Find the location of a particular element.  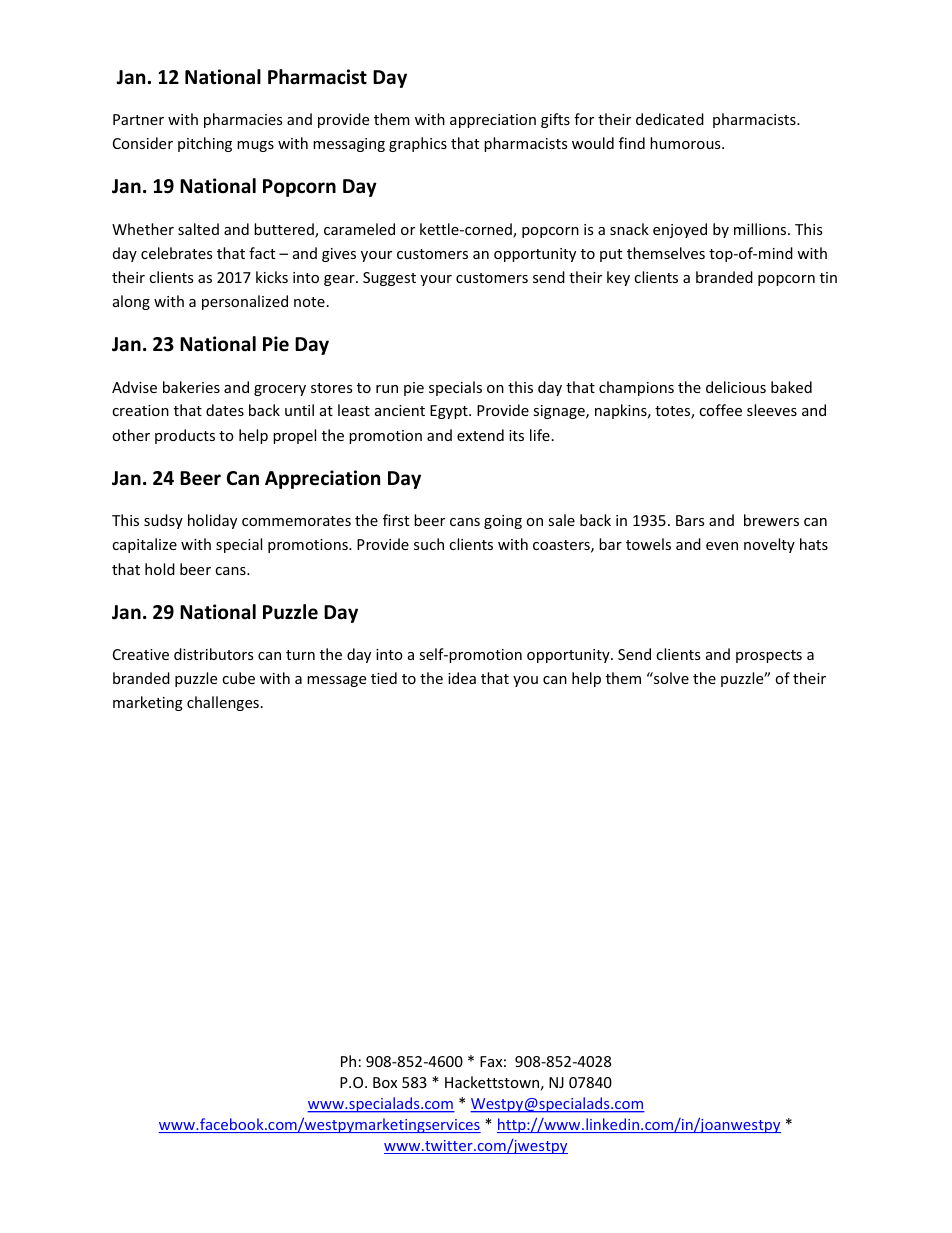

pitching is located at coordinates (205, 144).
